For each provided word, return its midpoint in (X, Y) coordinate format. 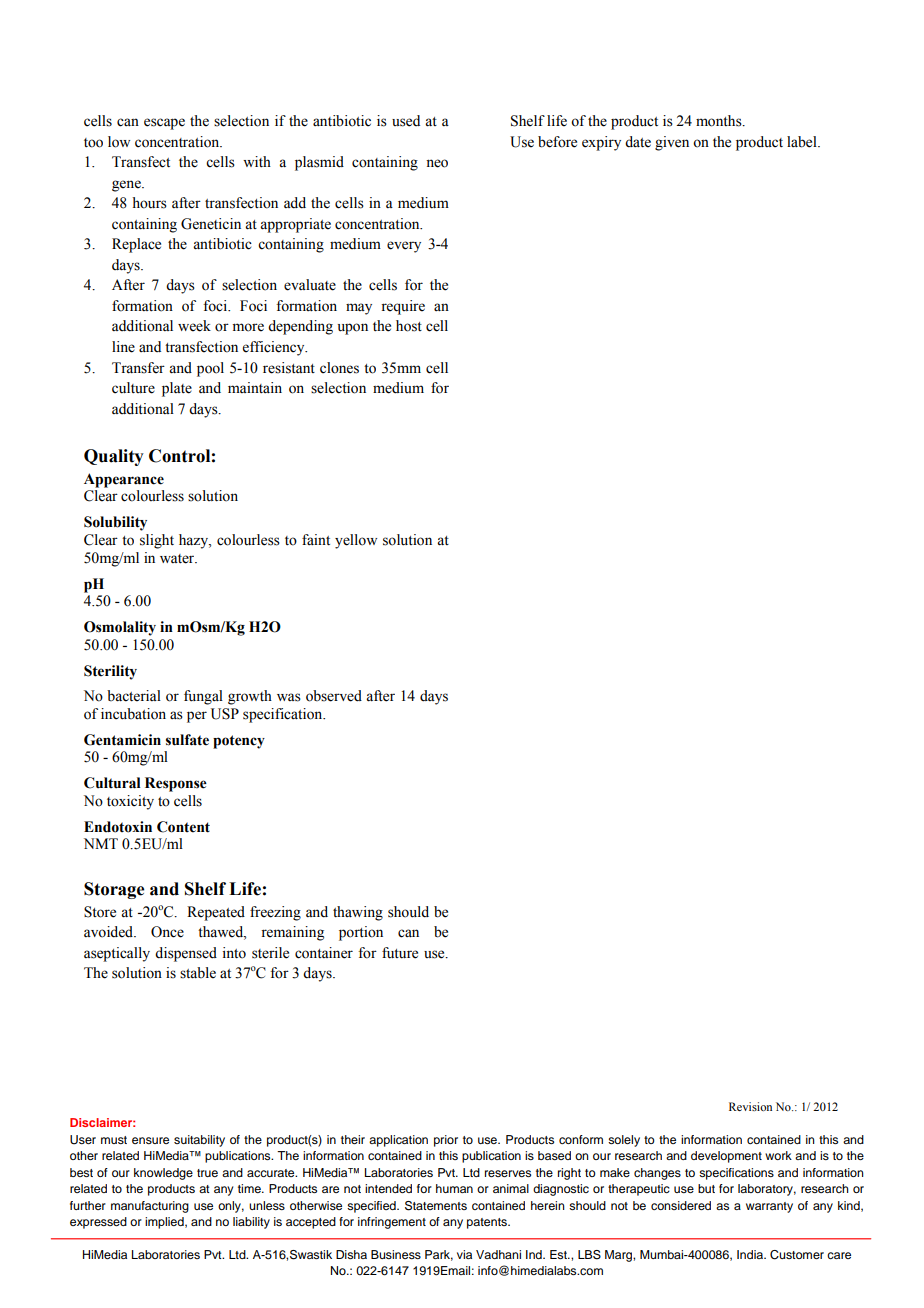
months (720, 121)
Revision (750, 1106)
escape (164, 124)
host (409, 326)
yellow (356, 541)
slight (157, 541)
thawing (358, 913)
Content (183, 827)
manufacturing (150, 1207)
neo (437, 163)
